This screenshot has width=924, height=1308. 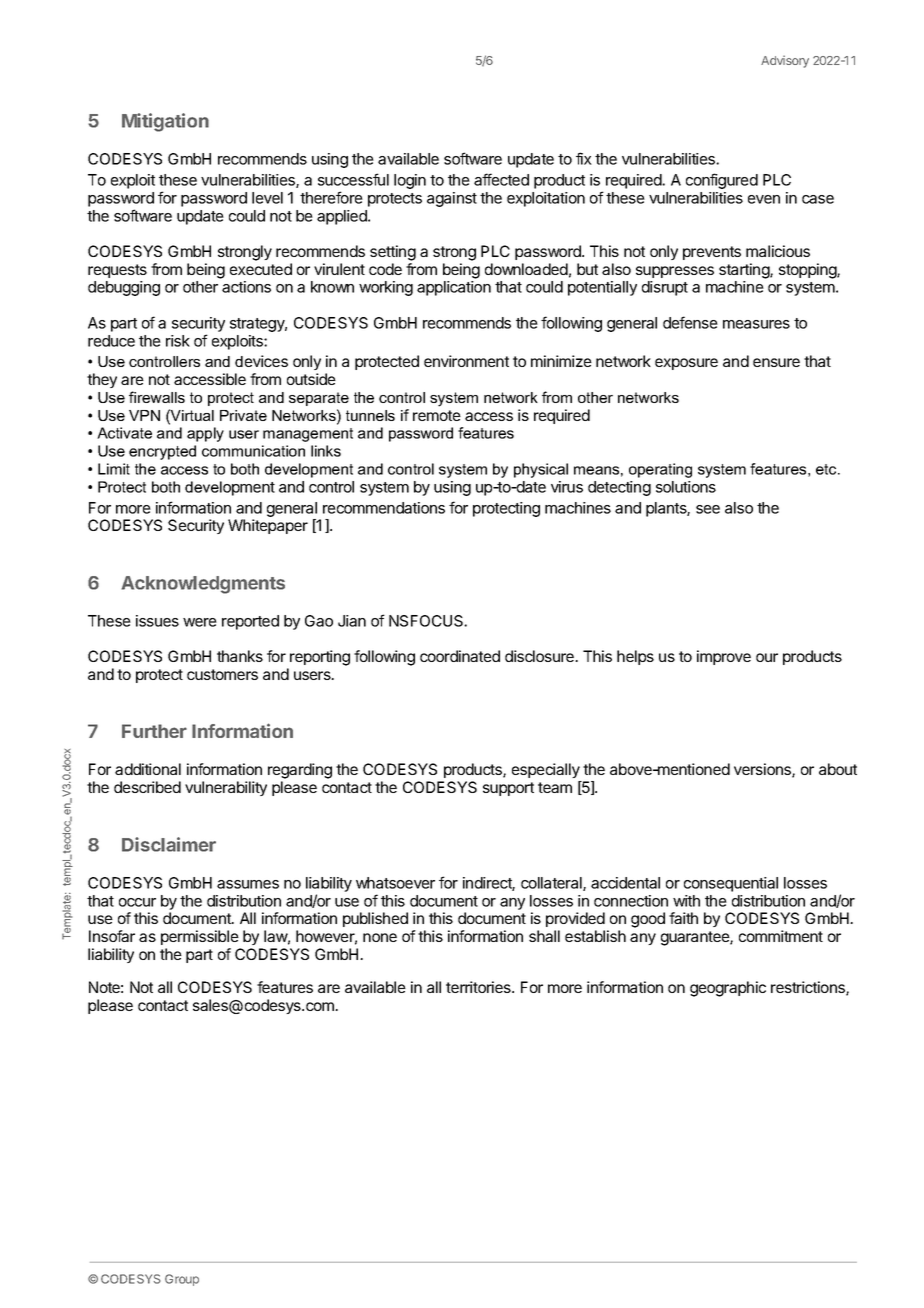 What do you see at coordinates (785, 61) in the screenshot?
I see `Advisory` at bounding box center [785, 61].
